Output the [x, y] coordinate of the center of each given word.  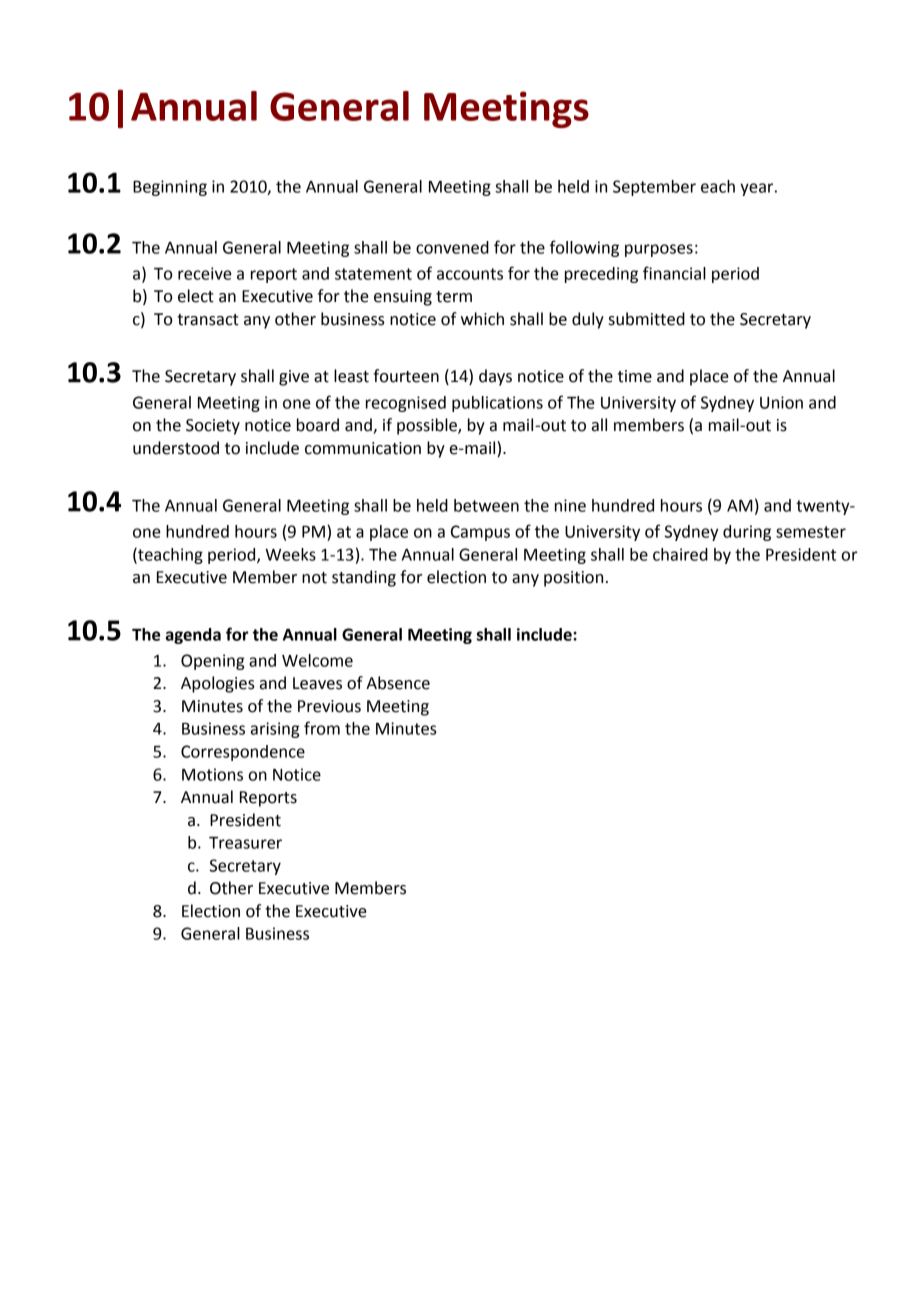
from [322, 728]
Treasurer [245, 843]
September [654, 188]
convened [452, 247]
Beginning [170, 188]
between [486, 505]
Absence [398, 683]
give [294, 378]
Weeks [290, 554]
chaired [680, 554]
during [747, 533]
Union [781, 402]
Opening [213, 662]
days [495, 377]
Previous [329, 706]
